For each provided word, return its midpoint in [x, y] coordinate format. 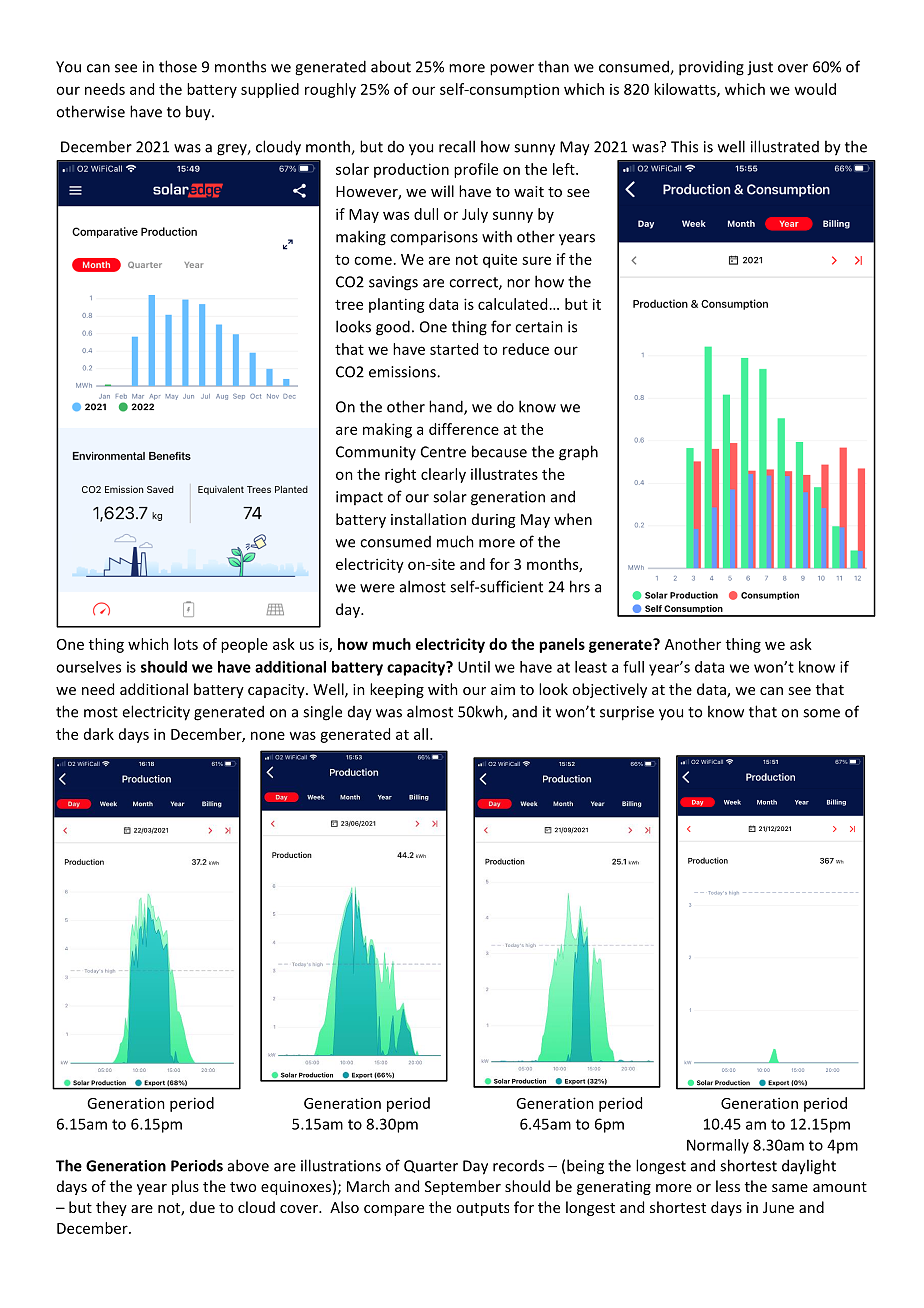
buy [199, 113]
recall [457, 146]
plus [185, 1187]
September [463, 1187]
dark [99, 734]
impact [359, 498]
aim [503, 689]
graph [578, 453]
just [760, 68]
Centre [443, 452]
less [728, 1186]
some [821, 713]
